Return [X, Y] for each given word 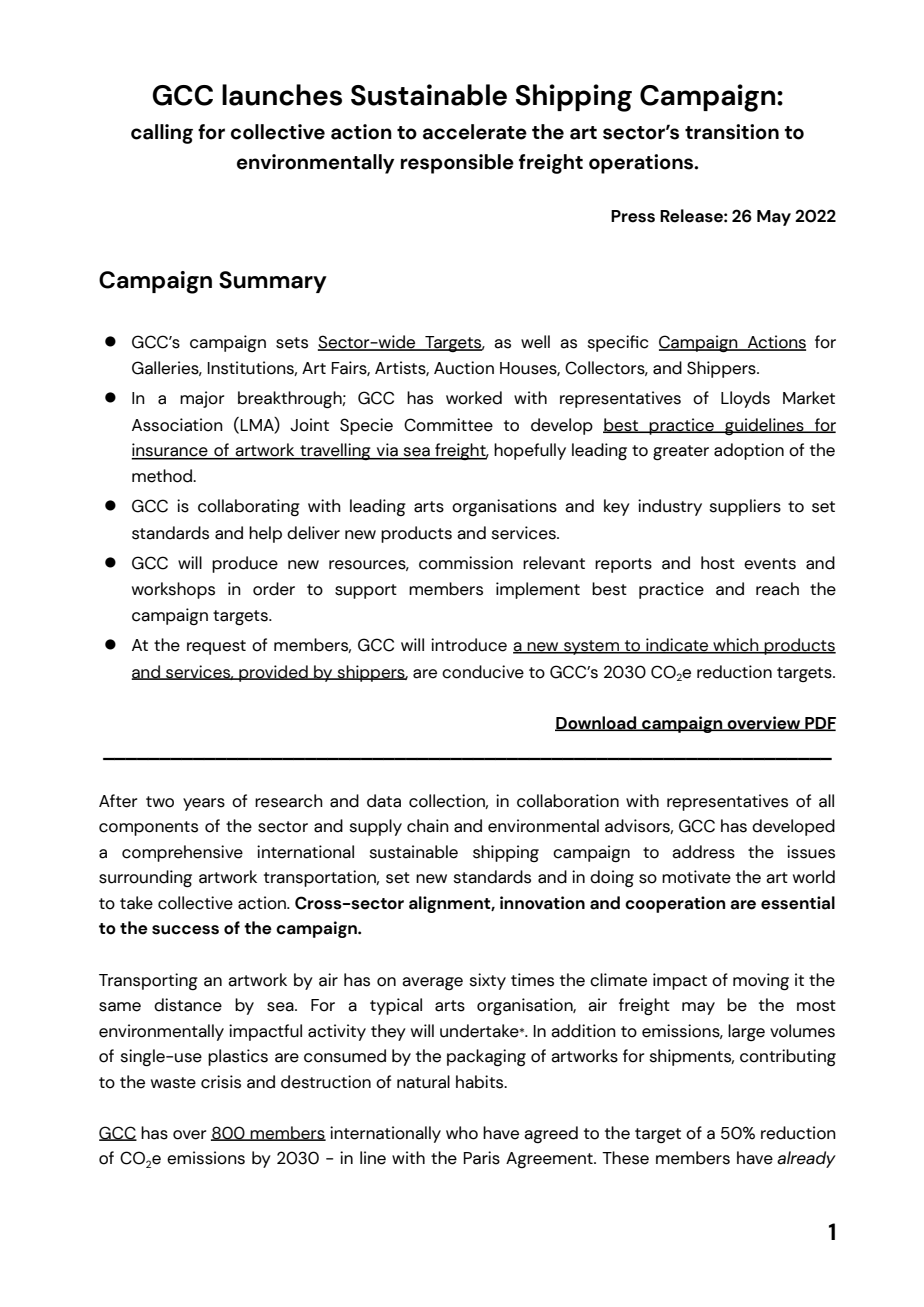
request [216, 647]
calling [162, 134]
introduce [469, 645]
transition [732, 132]
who [462, 1133]
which [736, 646]
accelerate [475, 132]
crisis [221, 1082]
